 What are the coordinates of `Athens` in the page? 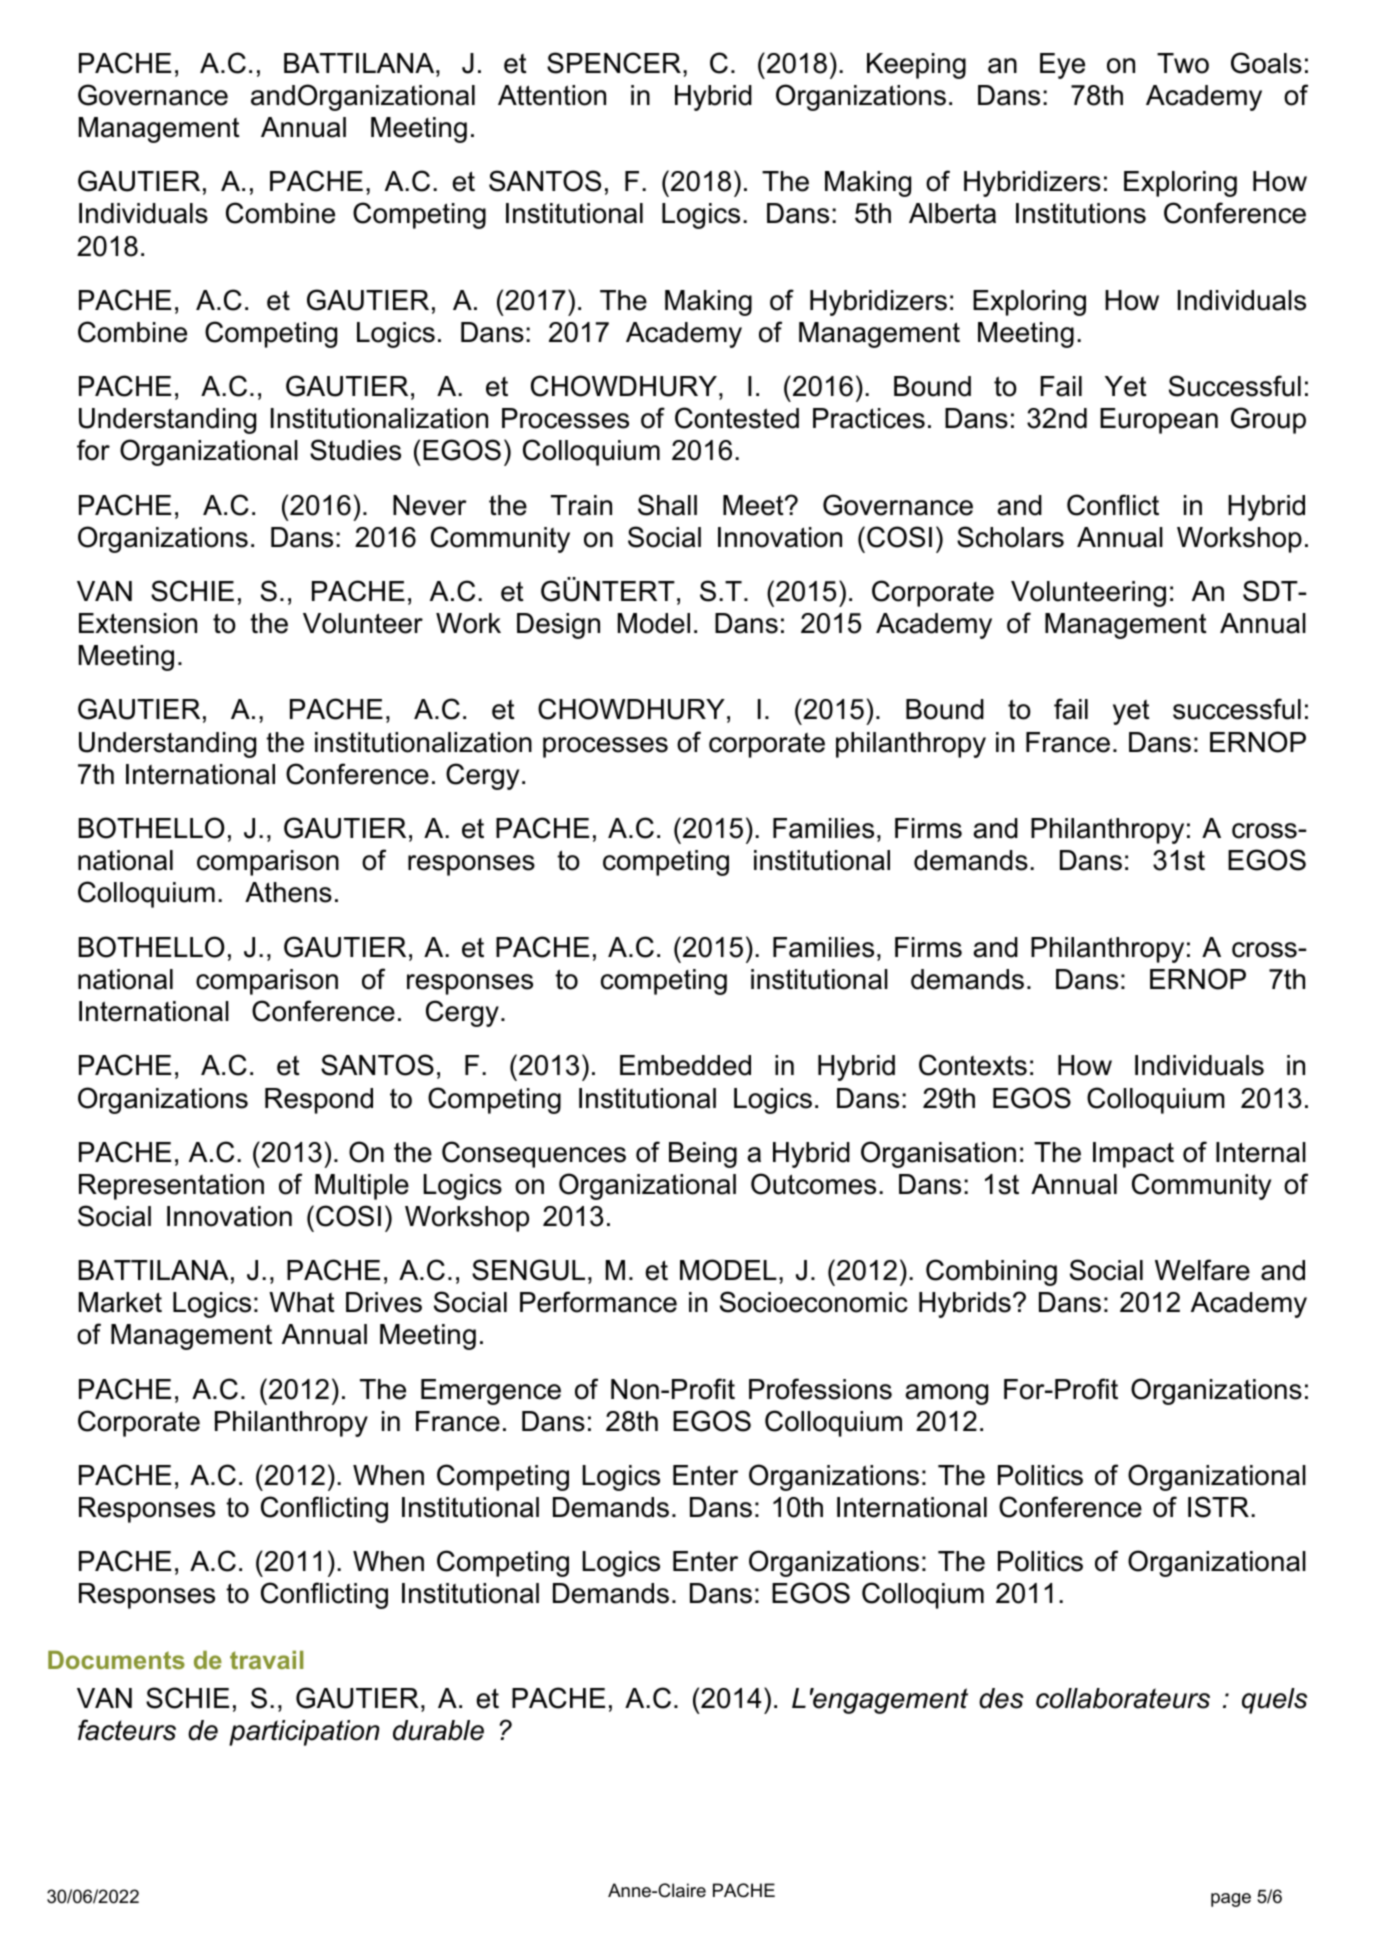 It's located at (288, 892).
